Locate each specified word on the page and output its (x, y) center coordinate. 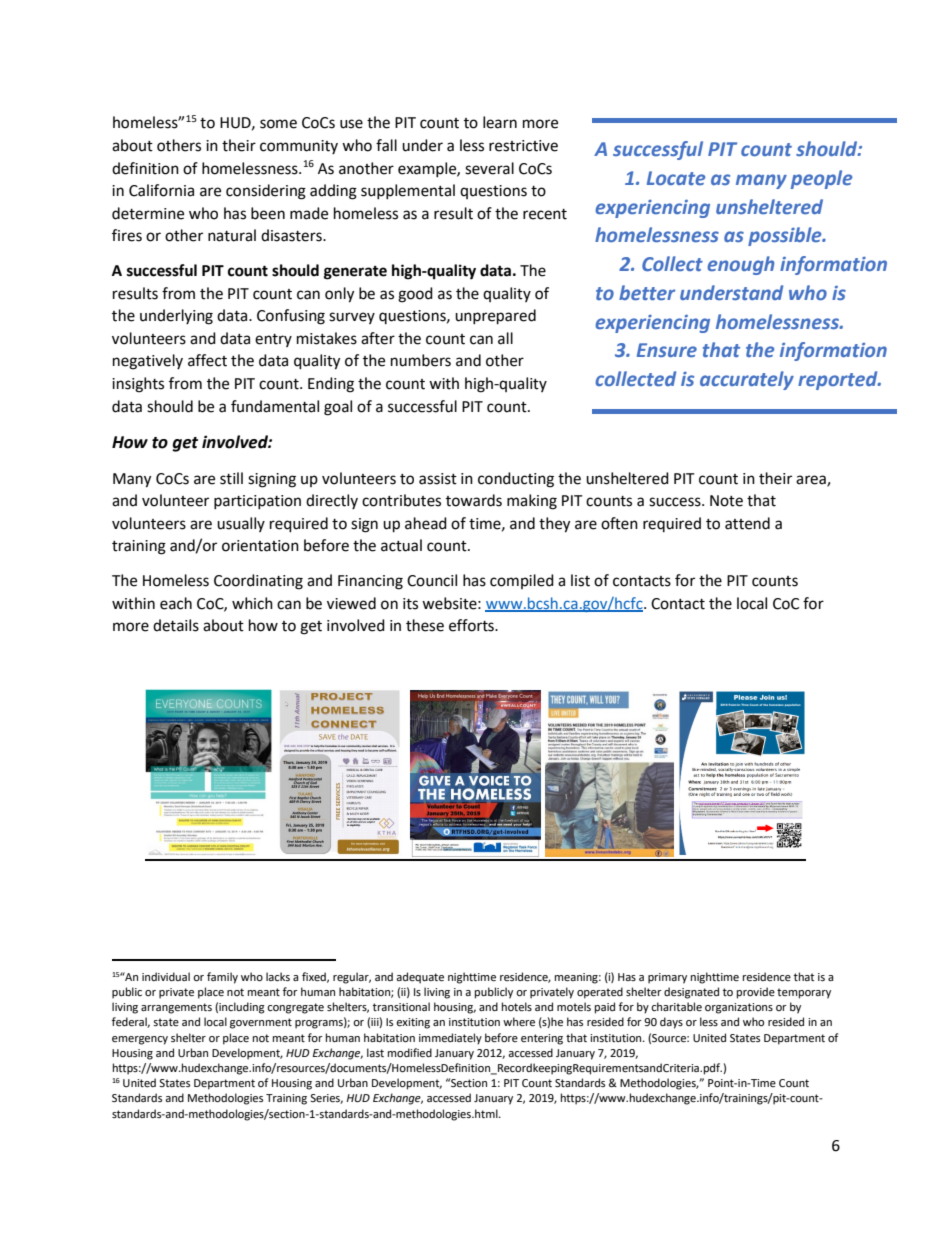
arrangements (176, 1008)
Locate (676, 178)
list (580, 580)
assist (438, 479)
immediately (450, 1039)
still (231, 478)
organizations (739, 1008)
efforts (472, 625)
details (176, 625)
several (489, 168)
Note (726, 501)
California (161, 190)
